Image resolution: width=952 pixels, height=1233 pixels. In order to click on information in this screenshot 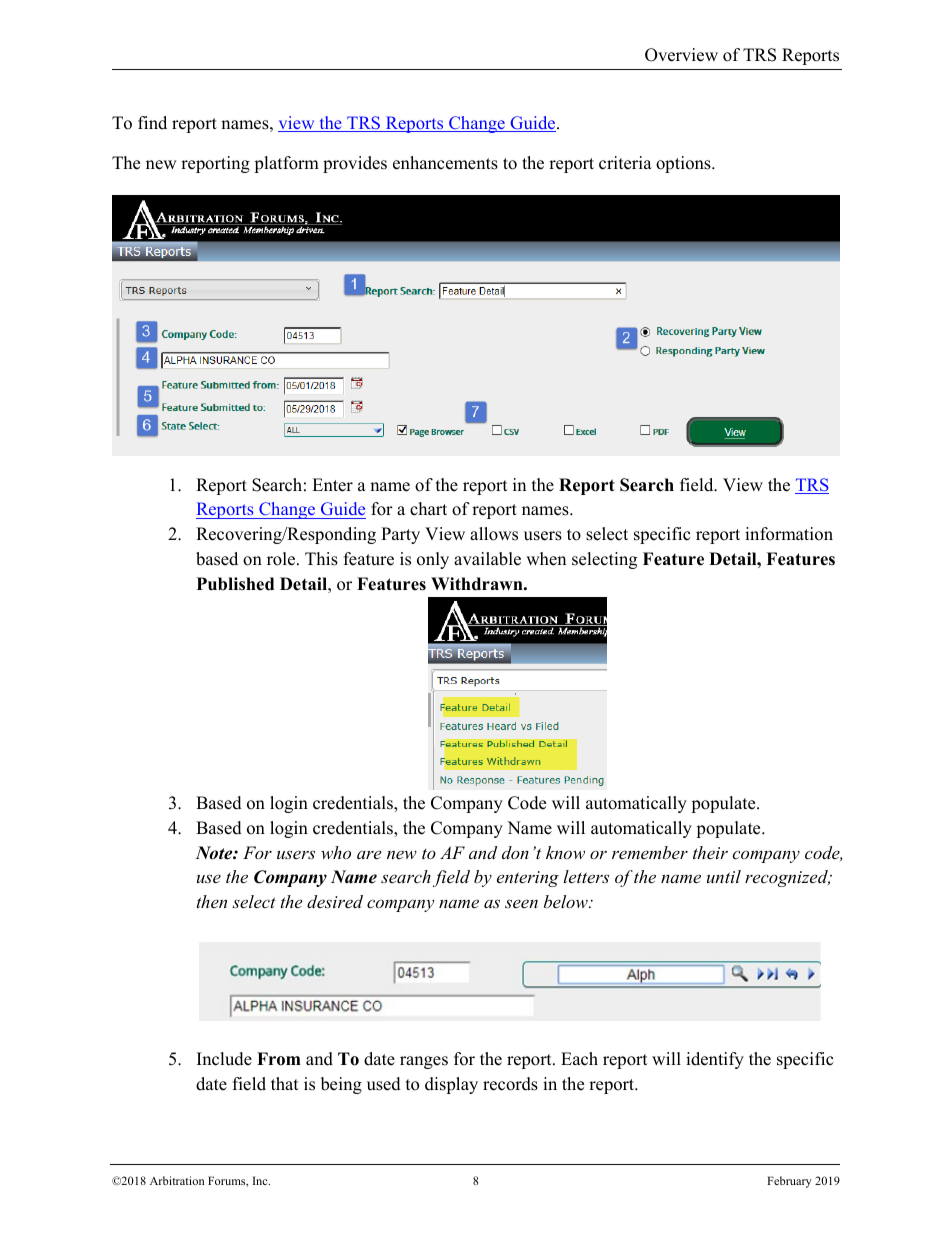, I will do `click(789, 534)`.
